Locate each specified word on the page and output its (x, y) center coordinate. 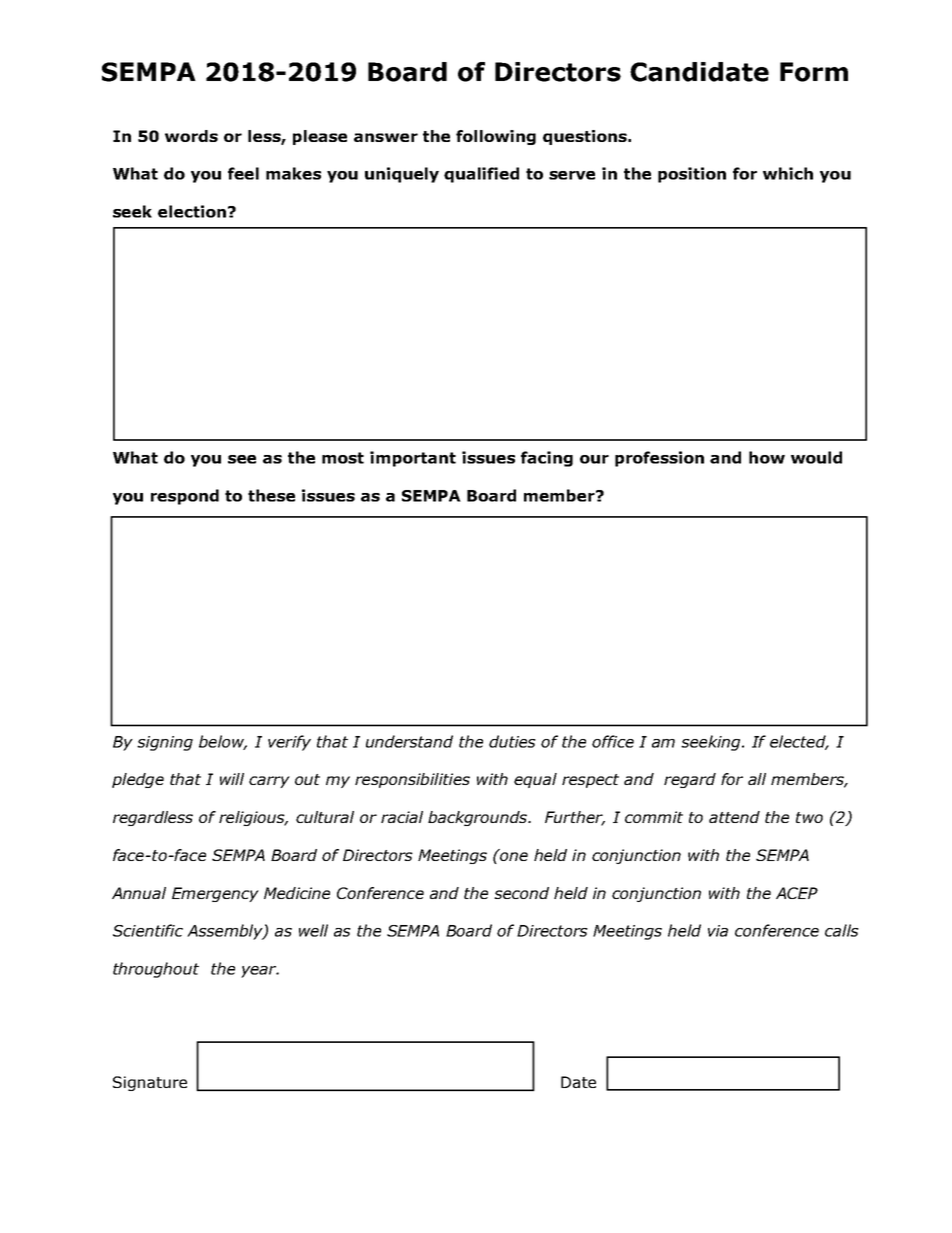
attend (734, 817)
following (496, 137)
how (767, 457)
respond (185, 497)
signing (165, 743)
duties (512, 741)
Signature (150, 1083)
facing (547, 459)
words (191, 136)
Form (814, 72)
